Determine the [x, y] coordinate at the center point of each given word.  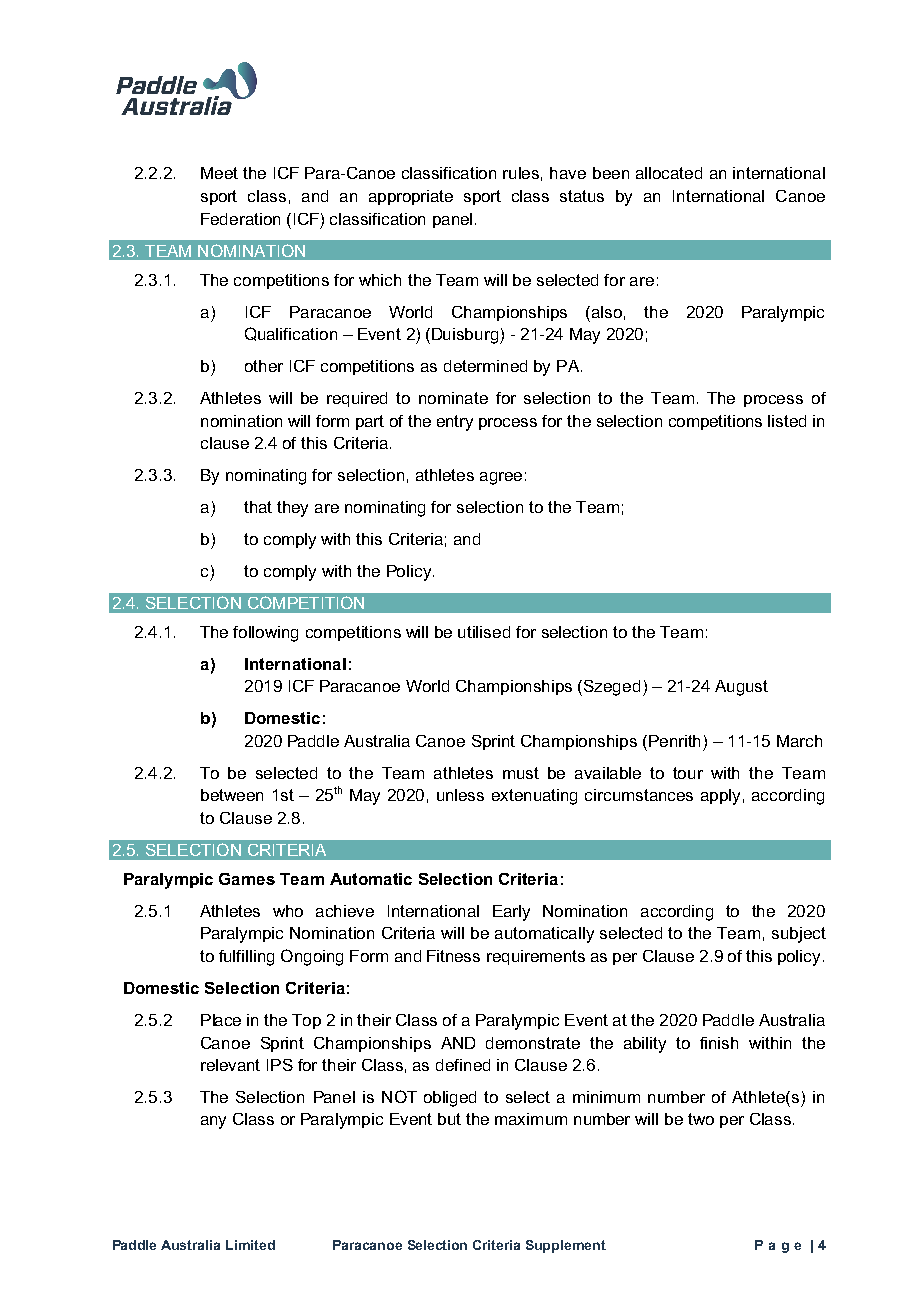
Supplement [566, 1246]
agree [501, 478]
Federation [240, 219]
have [568, 173]
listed [787, 421]
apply [720, 797]
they [292, 509]
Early [511, 913]
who [288, 911]
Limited [250, 1245]
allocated [669, 173]
